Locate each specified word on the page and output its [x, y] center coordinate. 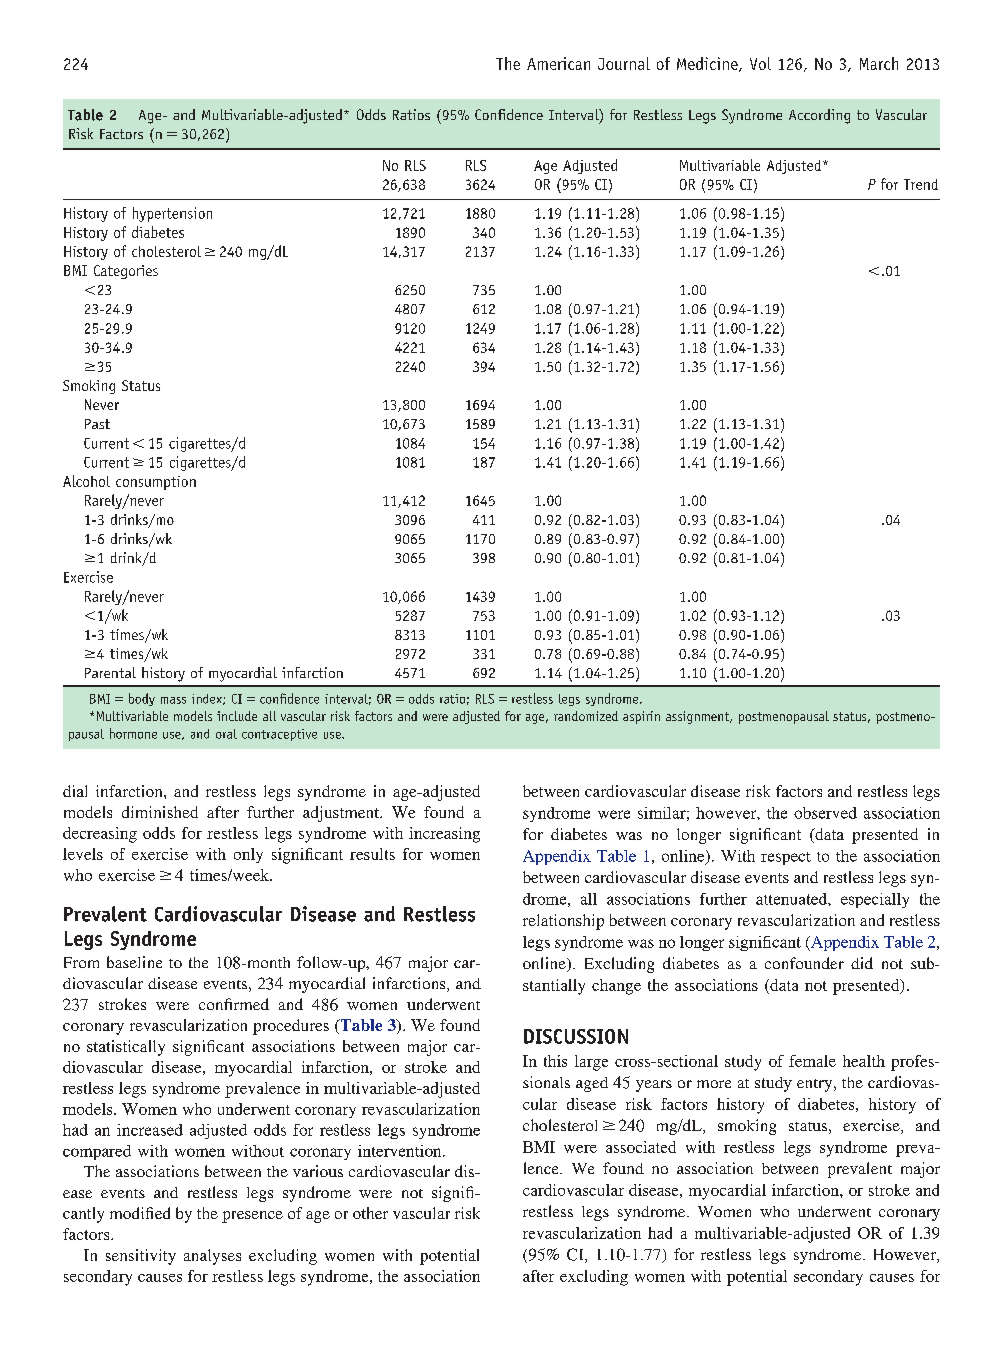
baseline [134, 962]
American [558, 63]
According [819, 116]
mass [173, 700]
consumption [156, 483]
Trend [921, 184]
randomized [586, 716]
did [862, 963]
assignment [699, 717]
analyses [212, 1257]
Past [97, 424]
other [370, 1213]
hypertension [172, 214]
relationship [563, 922]
